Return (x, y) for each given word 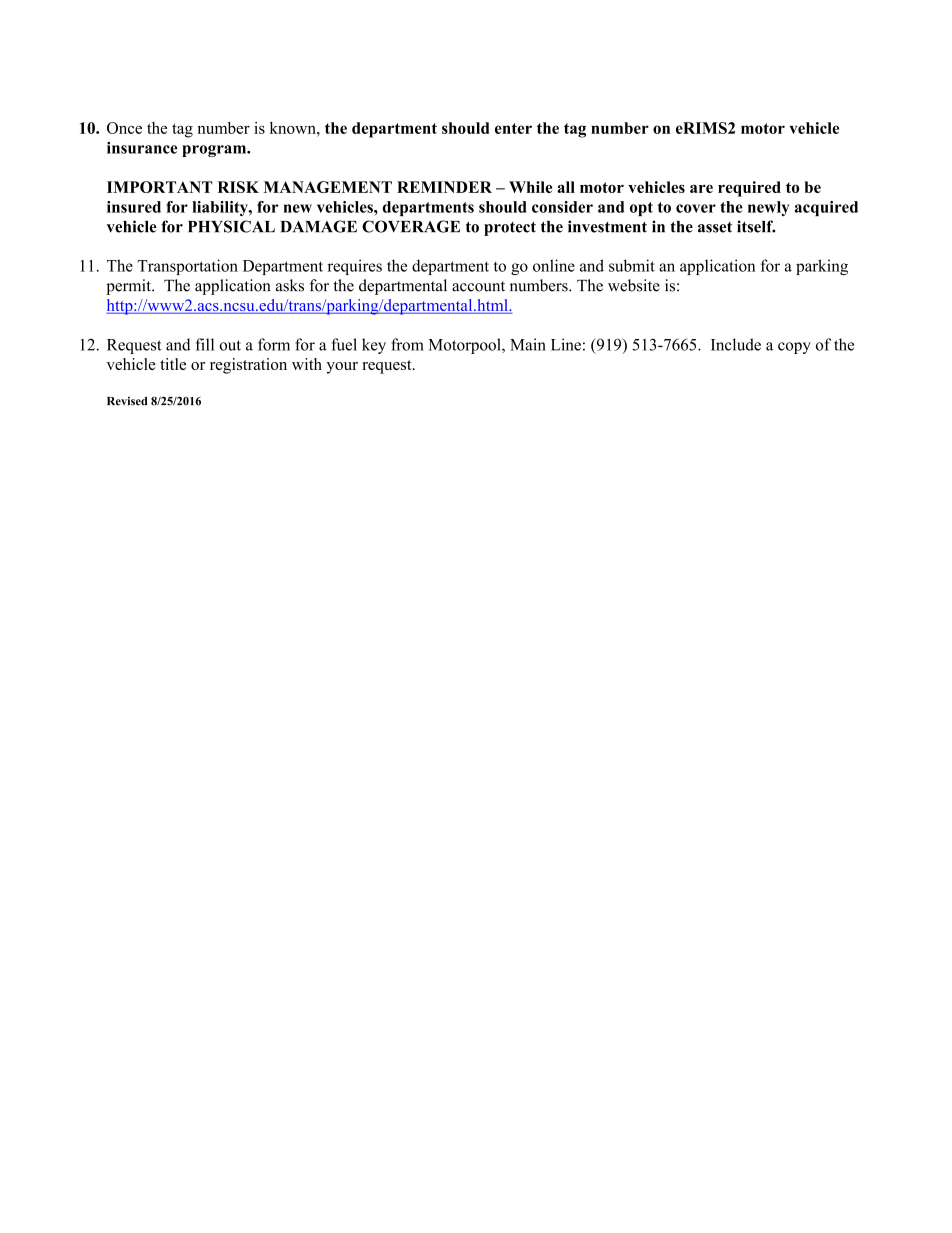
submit (632, 265)
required (749, 189)
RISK (238, 187)
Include (736, 344)
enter (513, 128)
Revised (127, 401)
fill (205, 344)
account (478, 286)
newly (769, 208)
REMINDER (444, 187)
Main (528, 344)
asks (290, 285)
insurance (142, 148)
